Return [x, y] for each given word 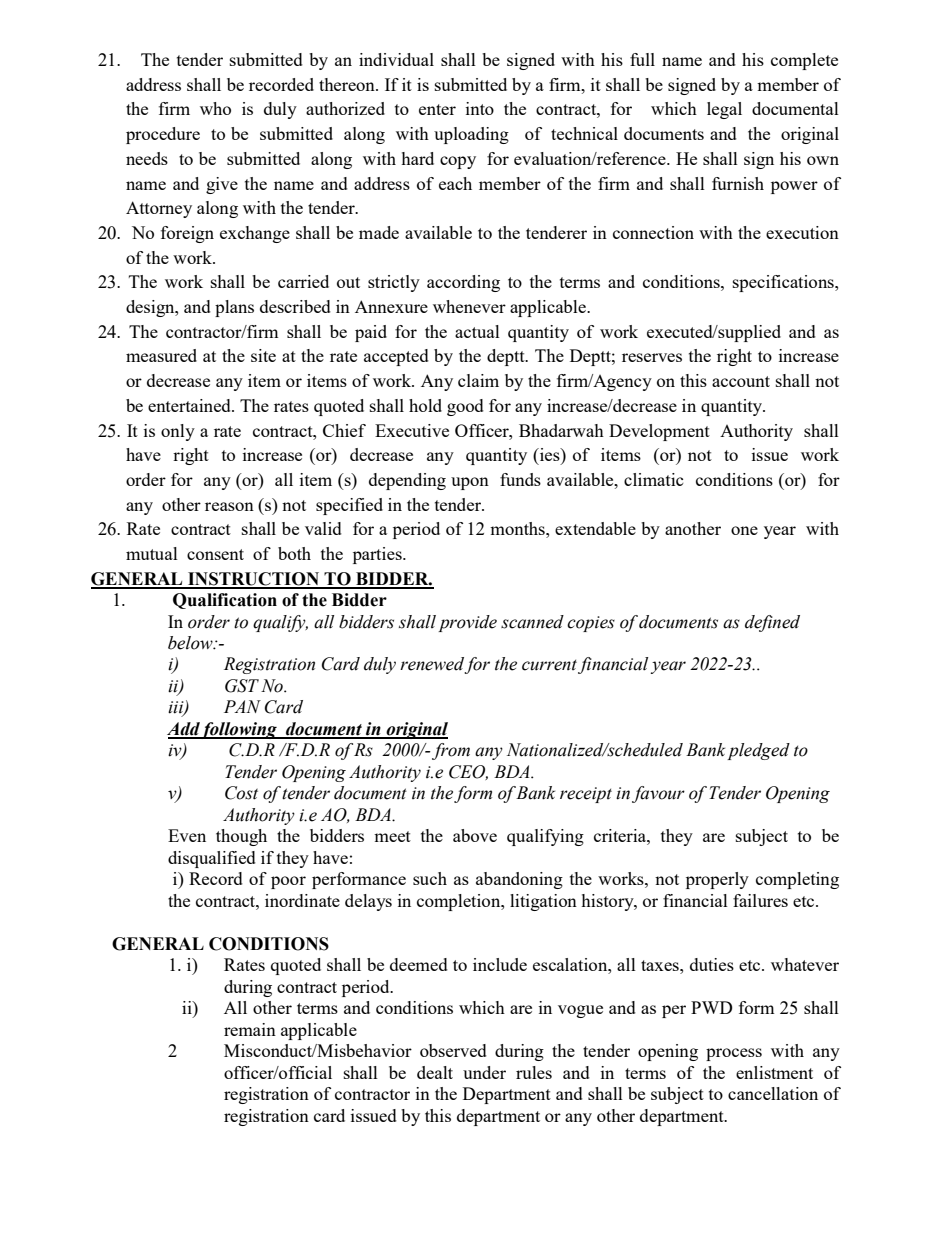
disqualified [212, 859]
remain [250, 1029]
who [215, 108]
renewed [432, 665]
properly [717, 880]
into [480, 108]
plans [234, 308]
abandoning [519, 880]
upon [470, 483]
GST [242, 686]
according [463, 283]
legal [724, 110]
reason [229, 506]
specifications [784, 283]
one [744, 530]
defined [772, 623]
